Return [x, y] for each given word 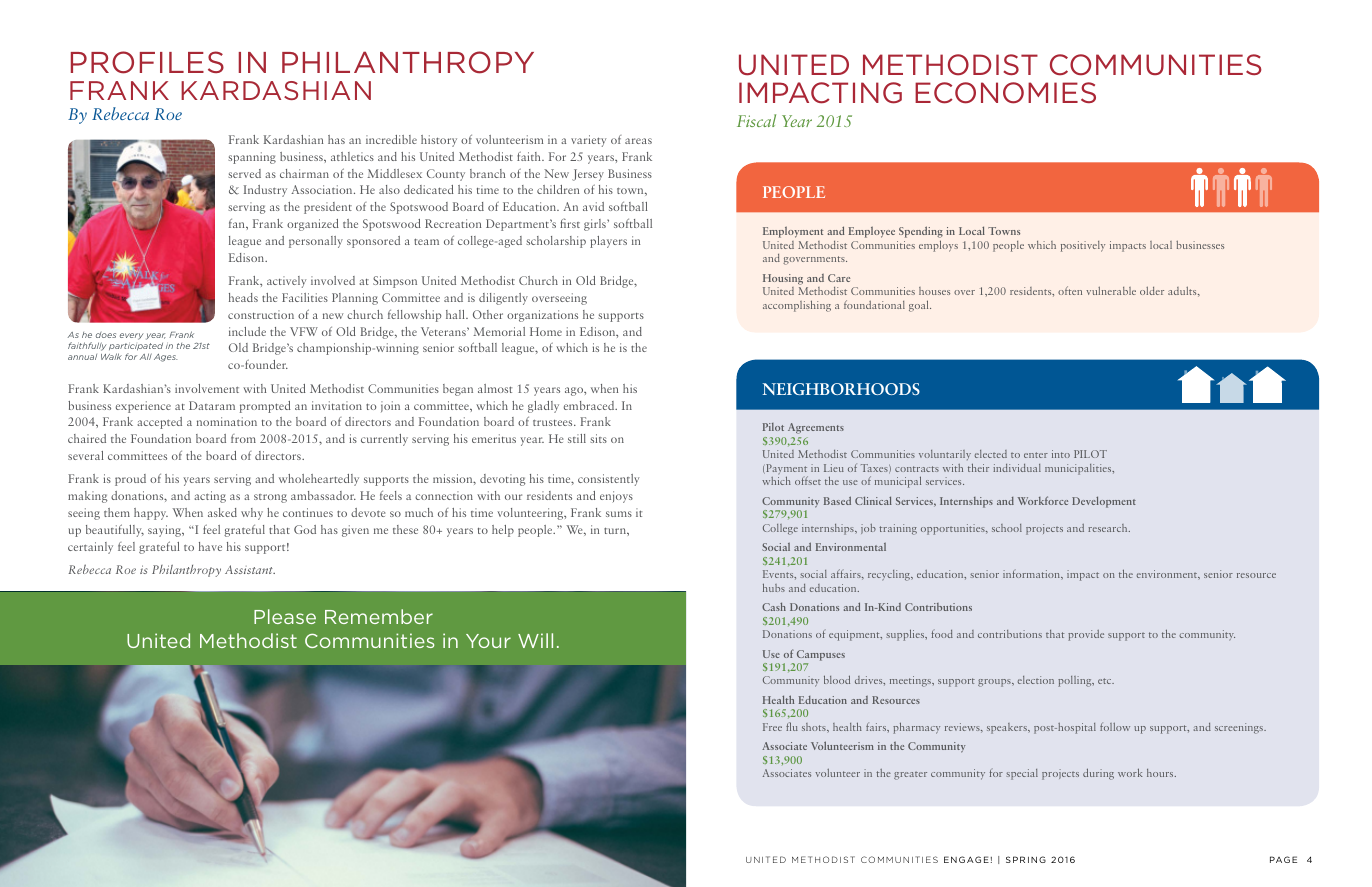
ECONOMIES [1005, 93]
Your [488, 641]
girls [596, 225]
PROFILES [147, 62]
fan [238, 223]
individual [1017, 468]
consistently [608, 480]
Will [535, 640]
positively [1083, 246]
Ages [166, 358]
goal [920, 306]
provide [1086, 635]
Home [546, 331]
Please [285, 616]
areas [638, 141]
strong [270, 498]
